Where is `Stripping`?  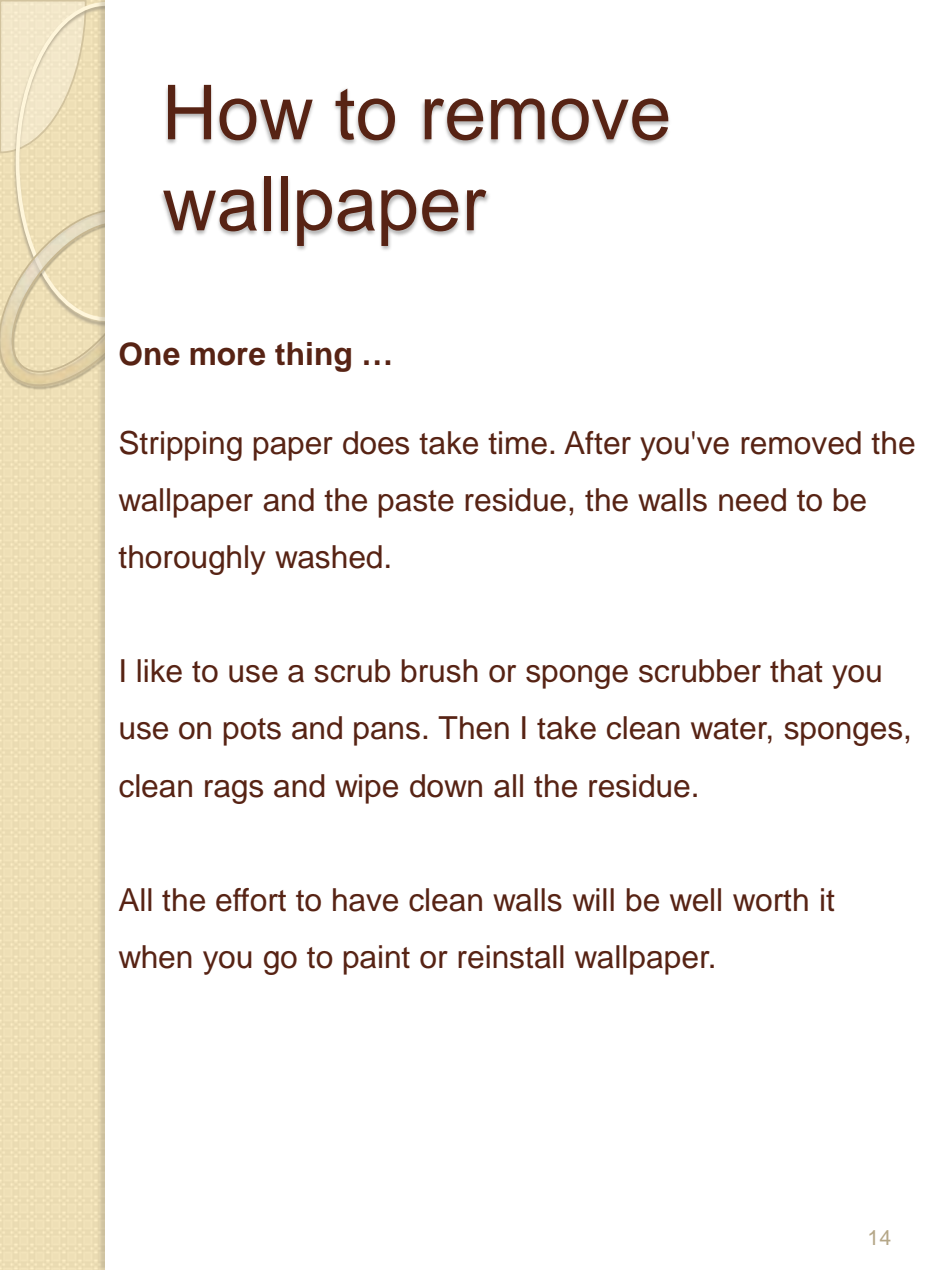 Stripping is located at coordinates (181, 445).
